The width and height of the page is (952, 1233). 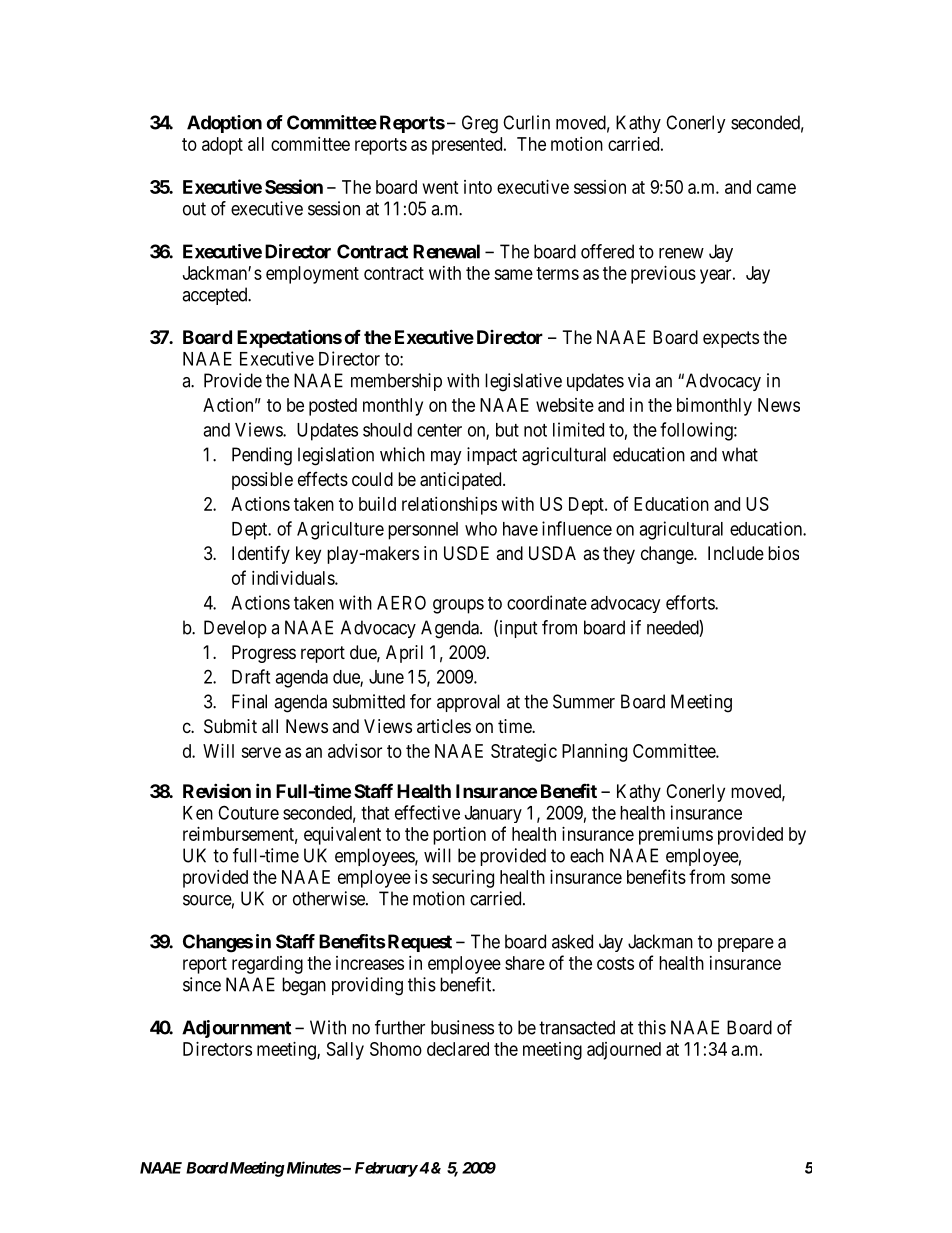 What do you see at coordinates (691, 602) in the page?
I see `efforts` at bounding box center [691, 602].
